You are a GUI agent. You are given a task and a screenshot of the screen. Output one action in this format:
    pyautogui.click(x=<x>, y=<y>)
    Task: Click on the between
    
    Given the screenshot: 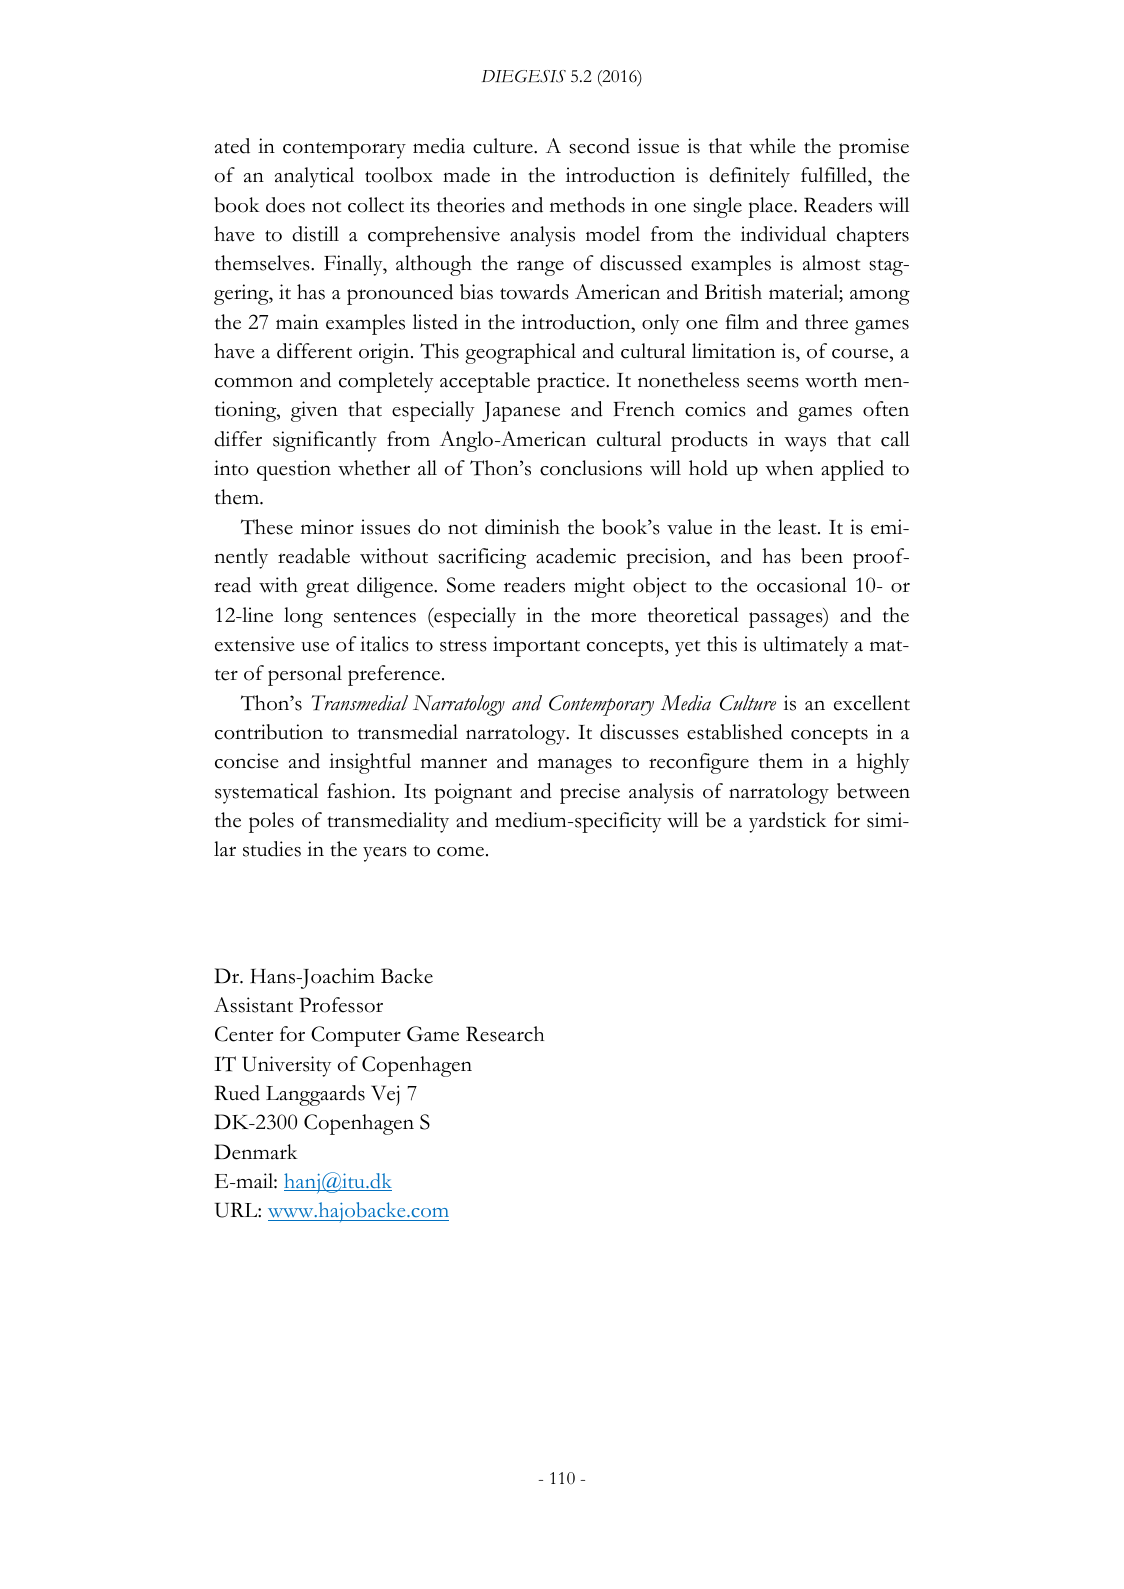 What is the action you would take?
    pyautogui.click(x=873, y=791)
